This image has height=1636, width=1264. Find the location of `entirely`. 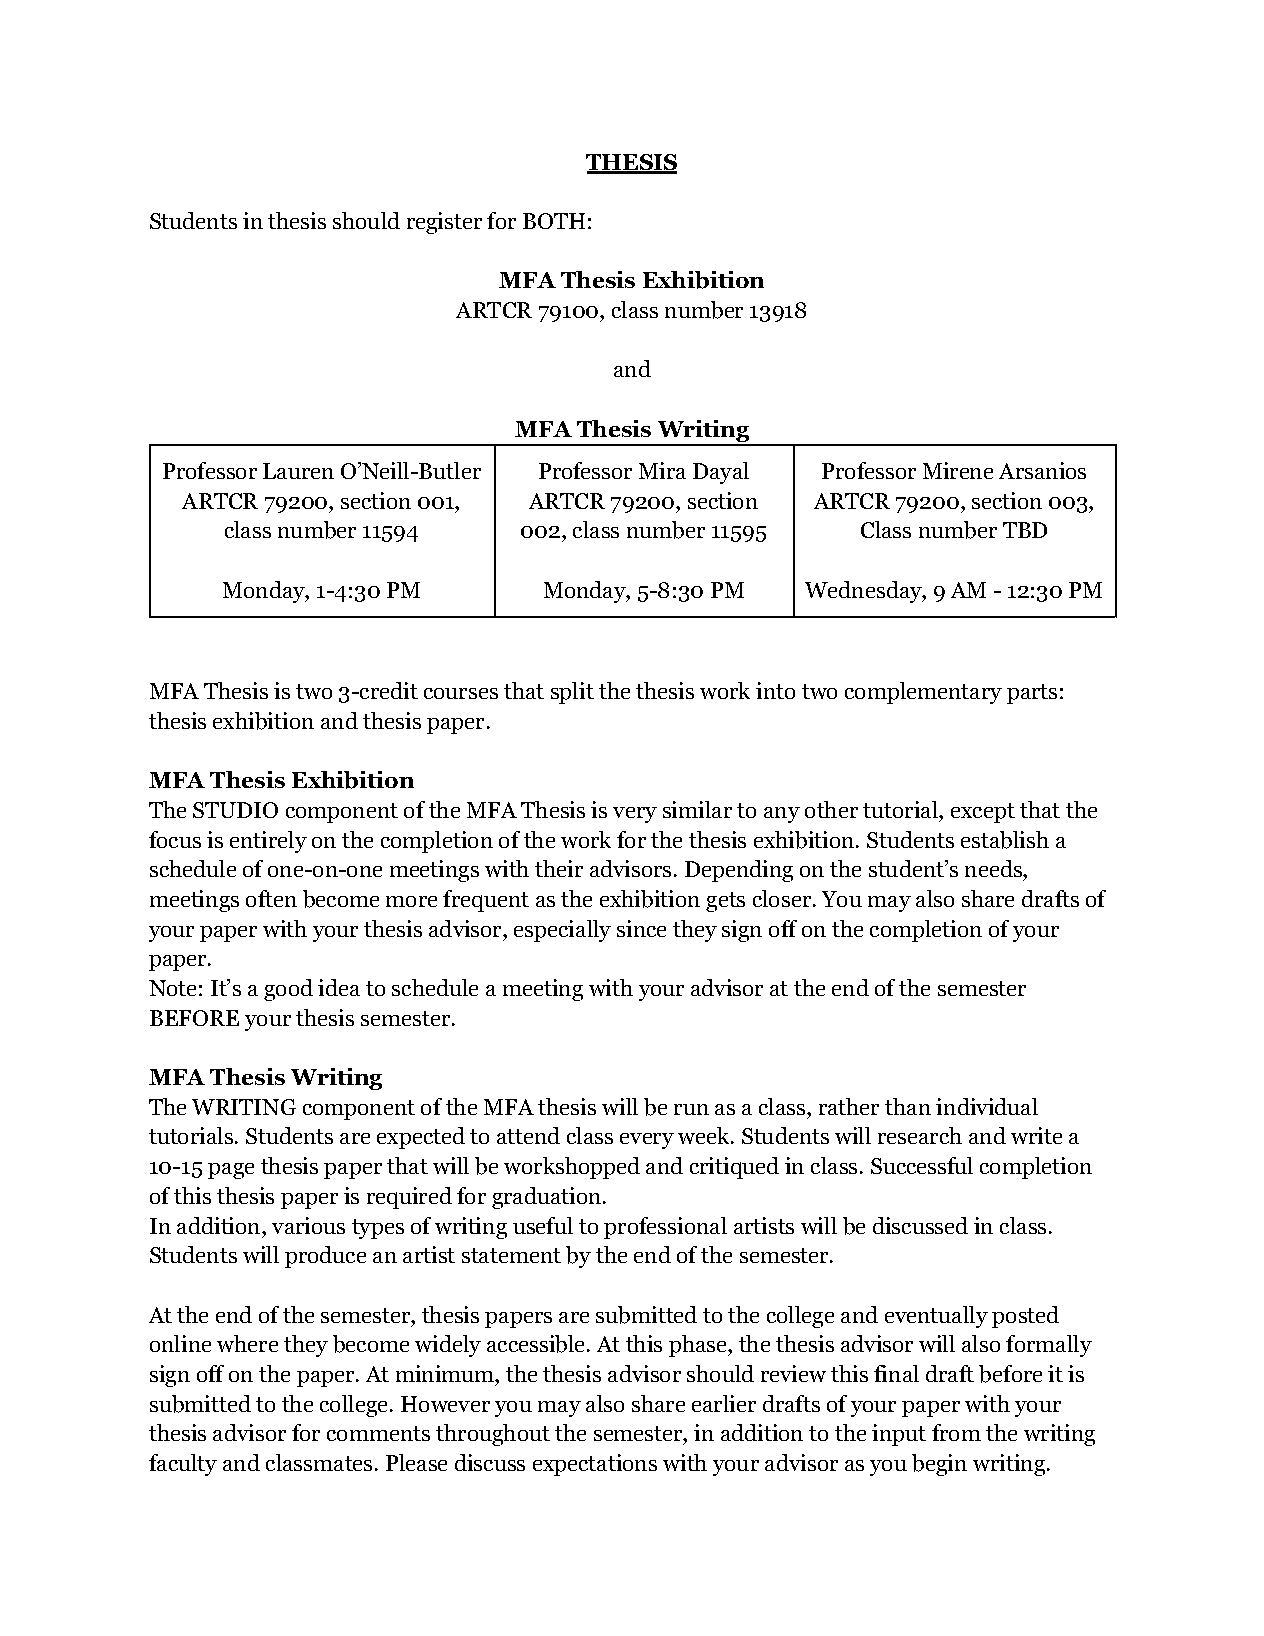

entirely is located at coordinates (268, 842).
